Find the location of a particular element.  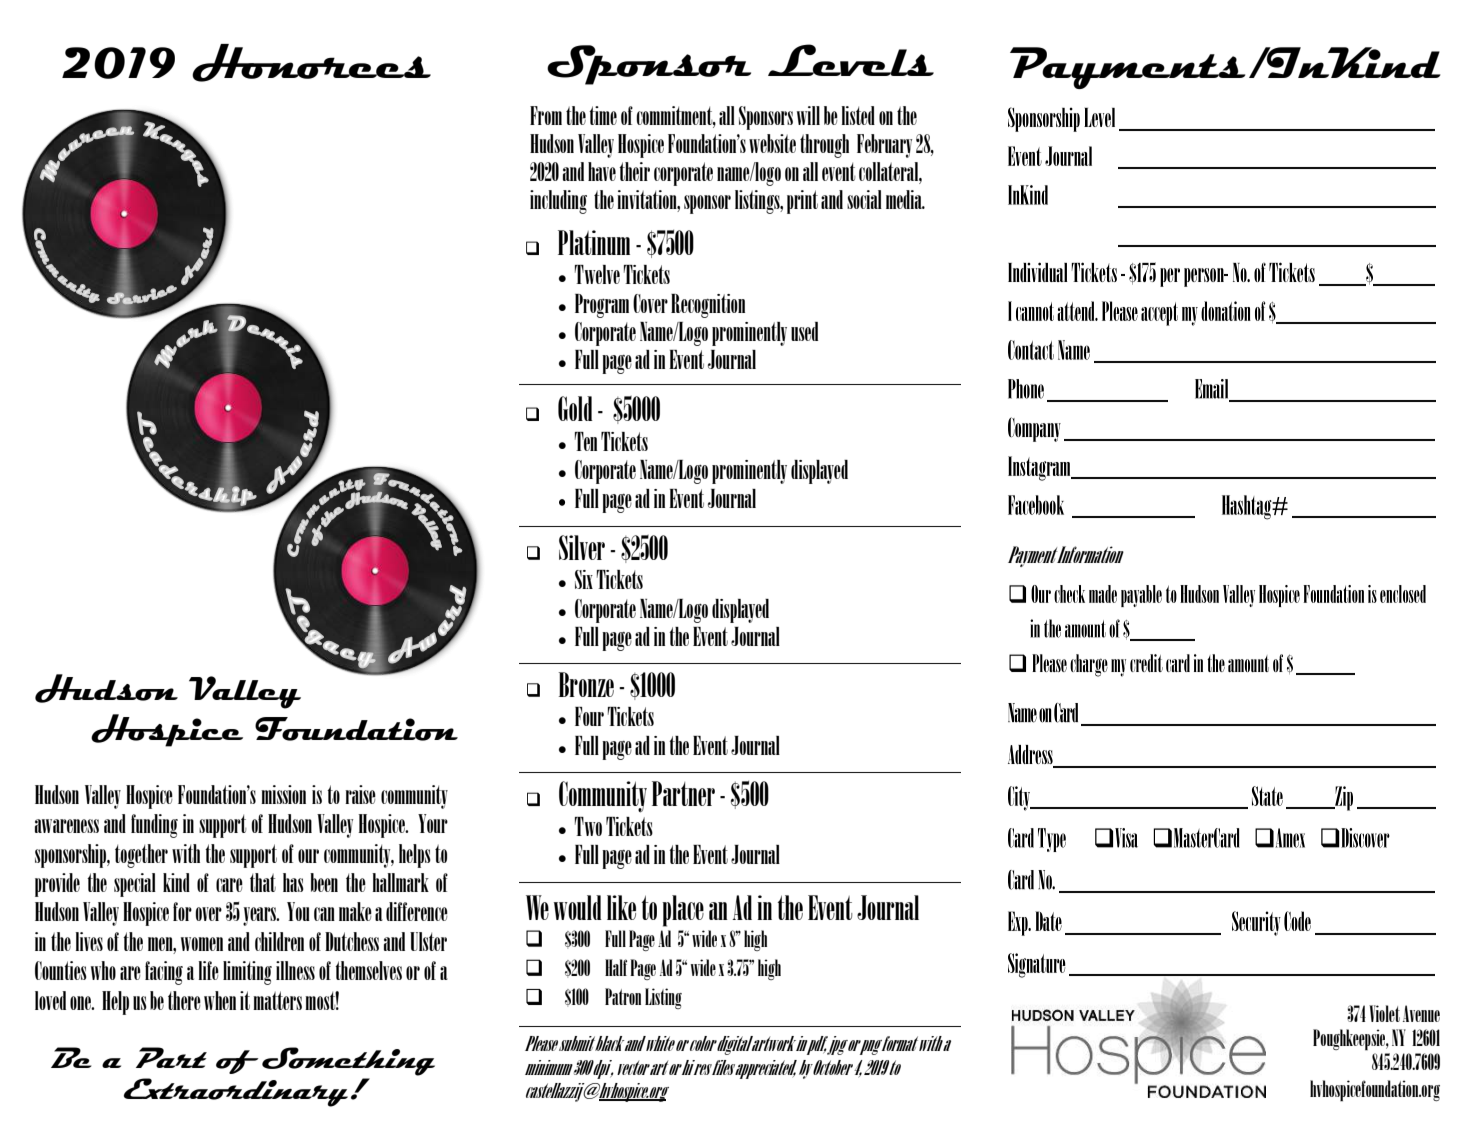

Recognition is located at coordinates (708, 306).
